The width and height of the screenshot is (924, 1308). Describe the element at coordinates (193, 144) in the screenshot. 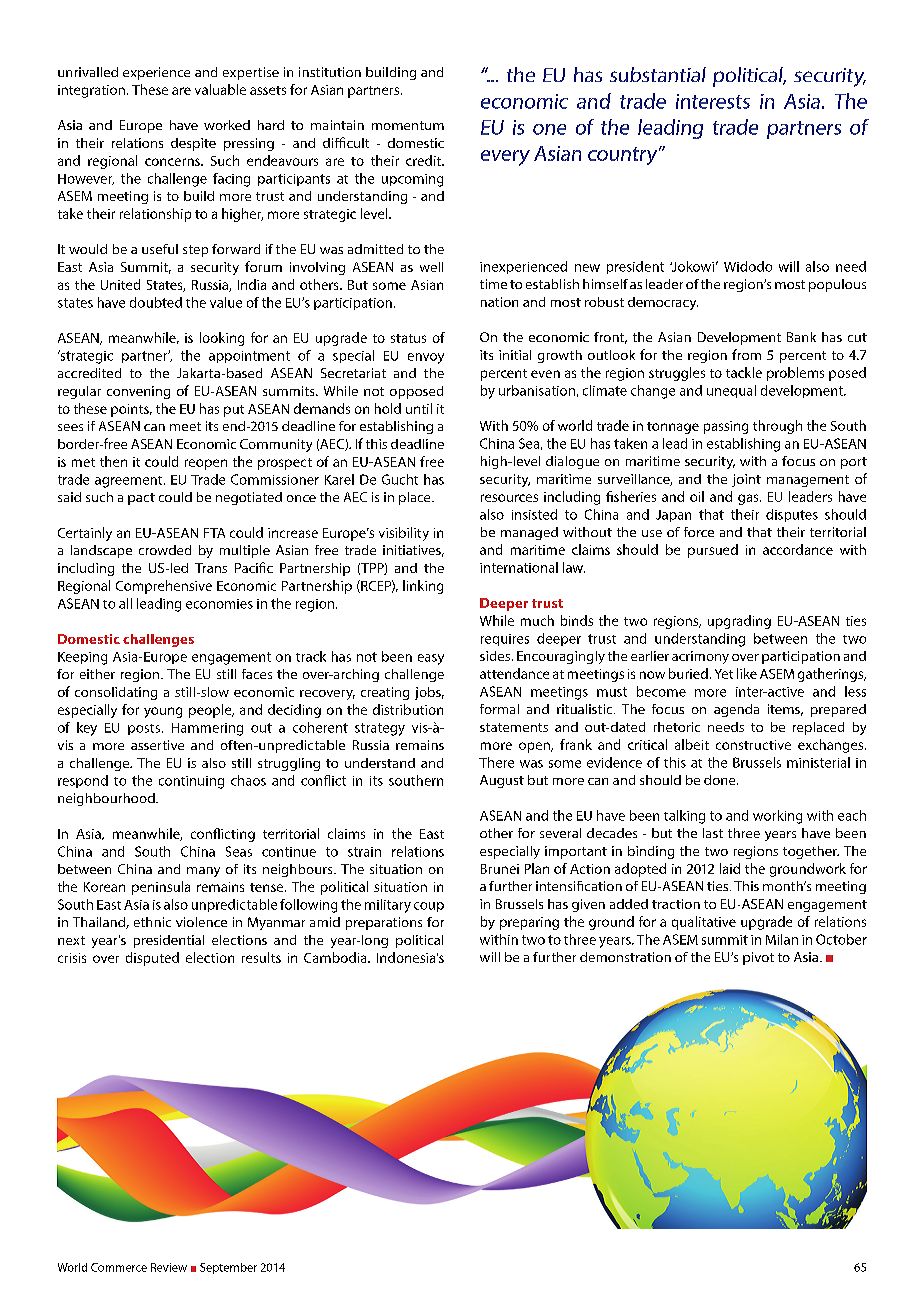

I see `despite` at that location.
